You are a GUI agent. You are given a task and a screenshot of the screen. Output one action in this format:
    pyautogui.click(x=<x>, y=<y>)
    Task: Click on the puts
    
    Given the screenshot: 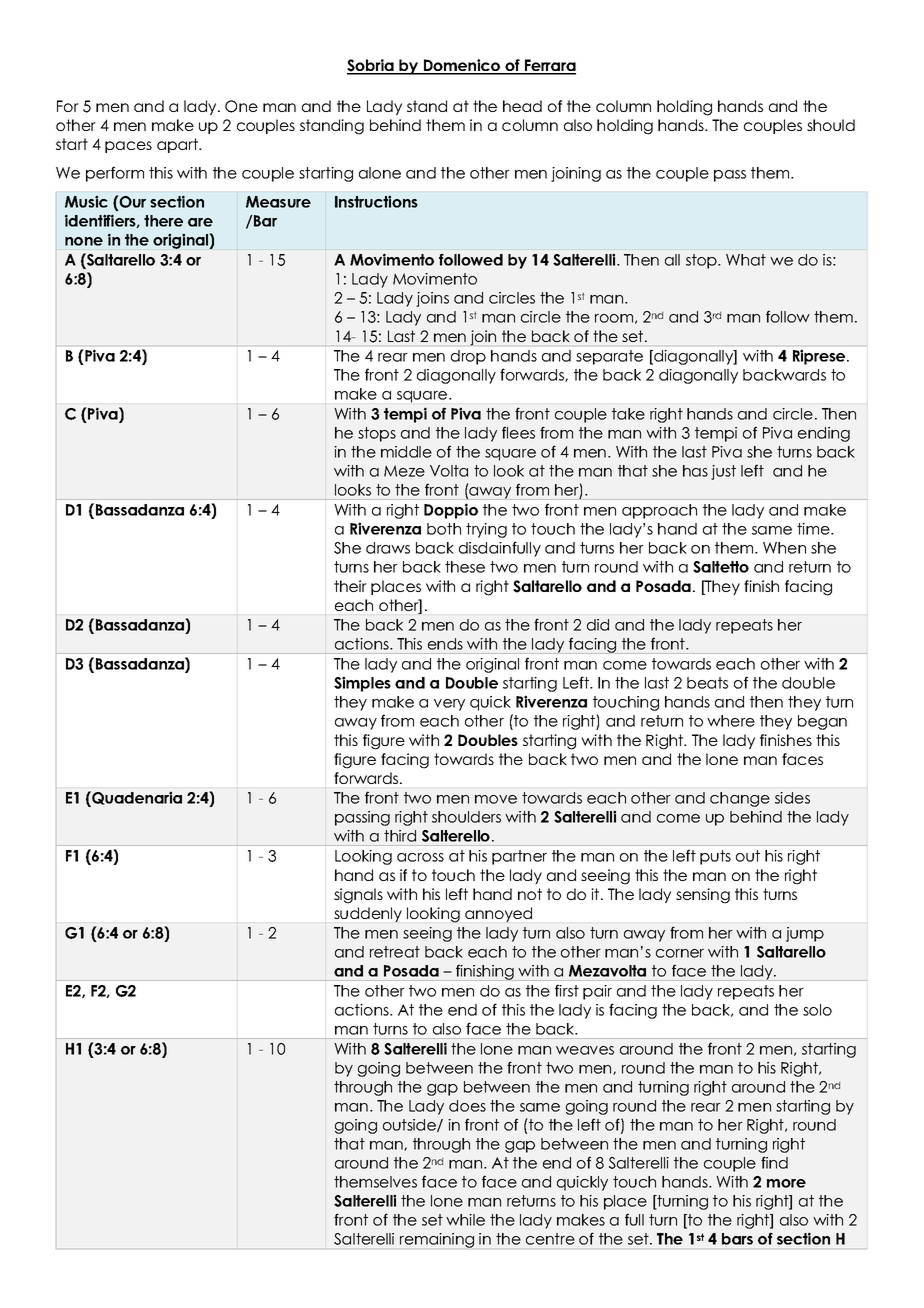 What is the action you would take?
    pyautogui.click(x=715, y=857)
